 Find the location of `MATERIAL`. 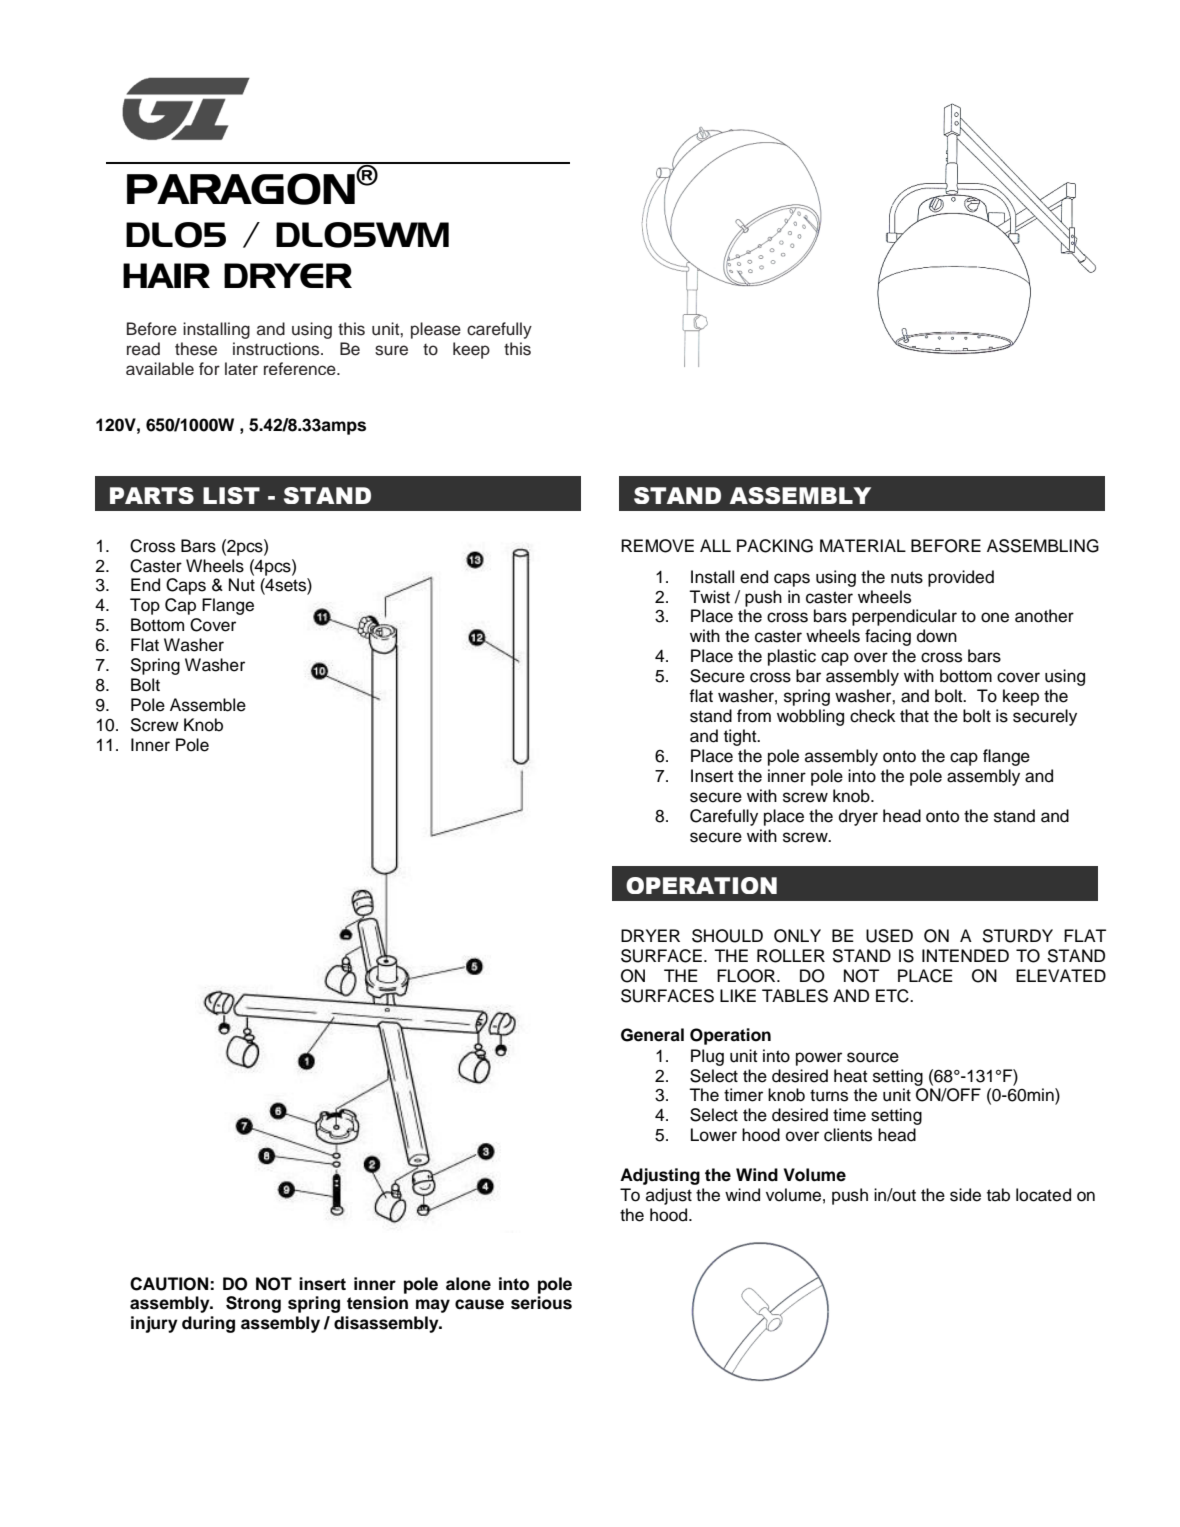

MATERIAL is located at coordinates (863, 545).
